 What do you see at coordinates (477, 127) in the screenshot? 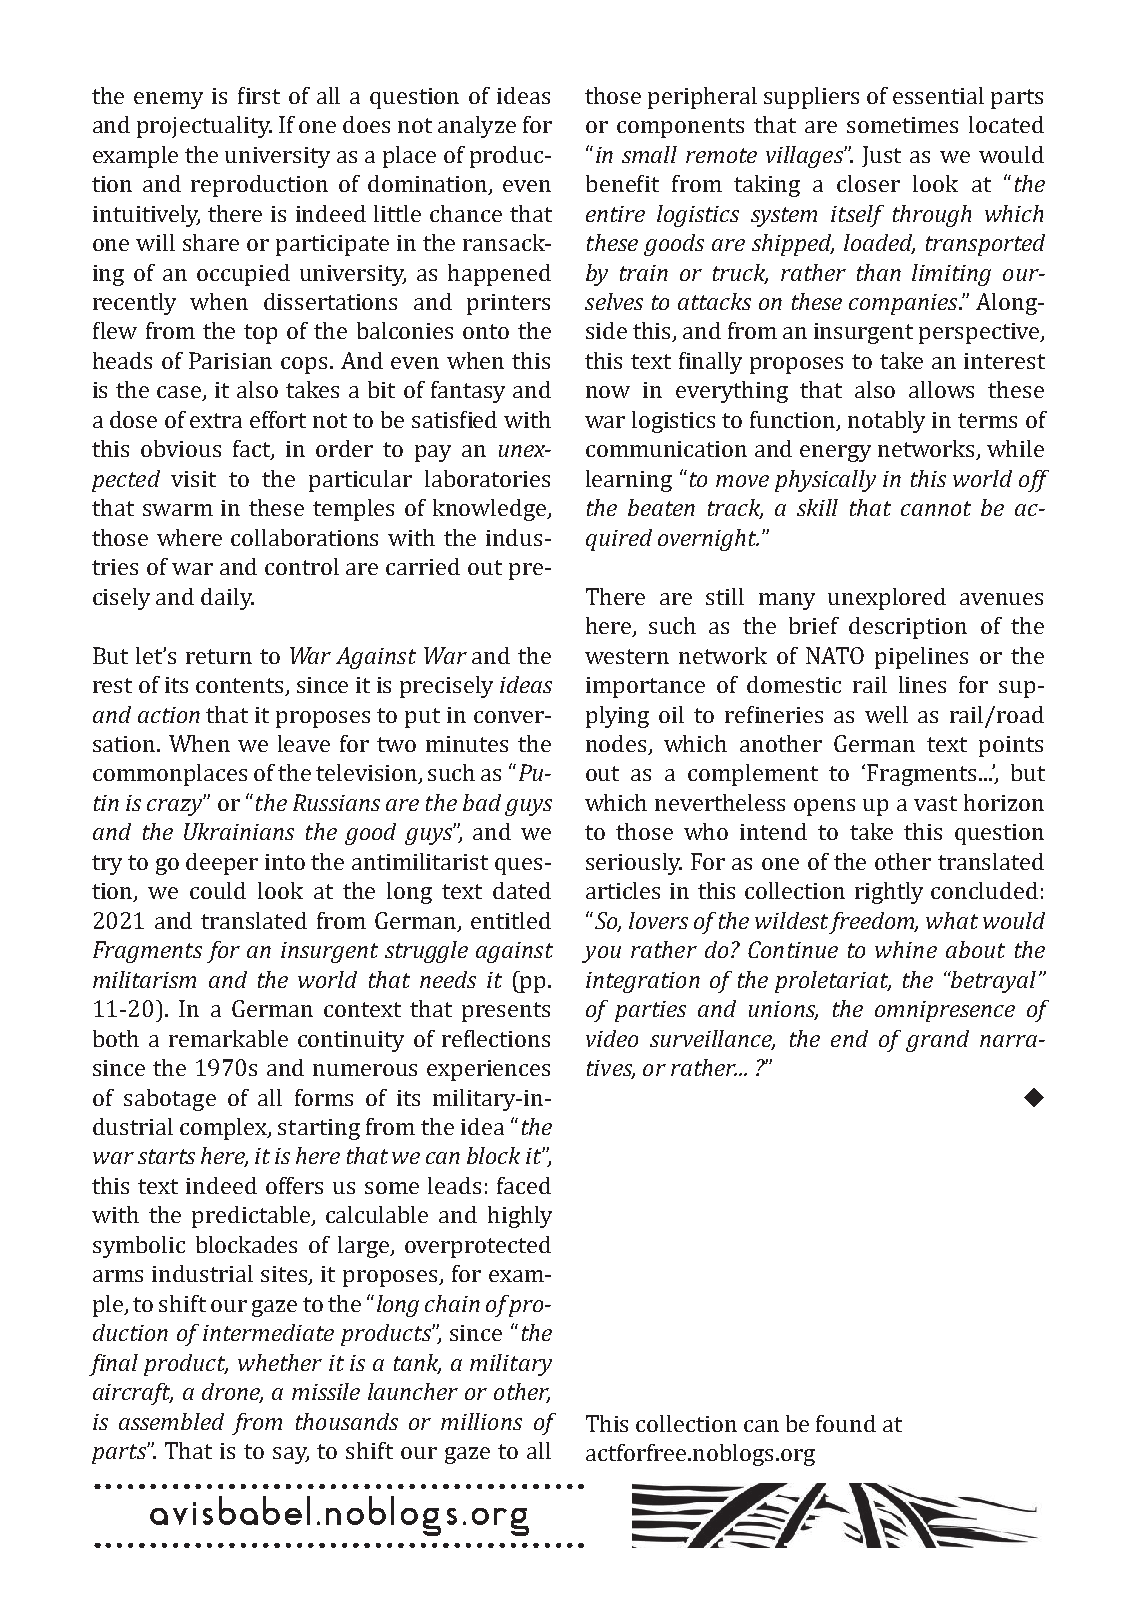
I see `analyze` at bounding box center [477, 127].
